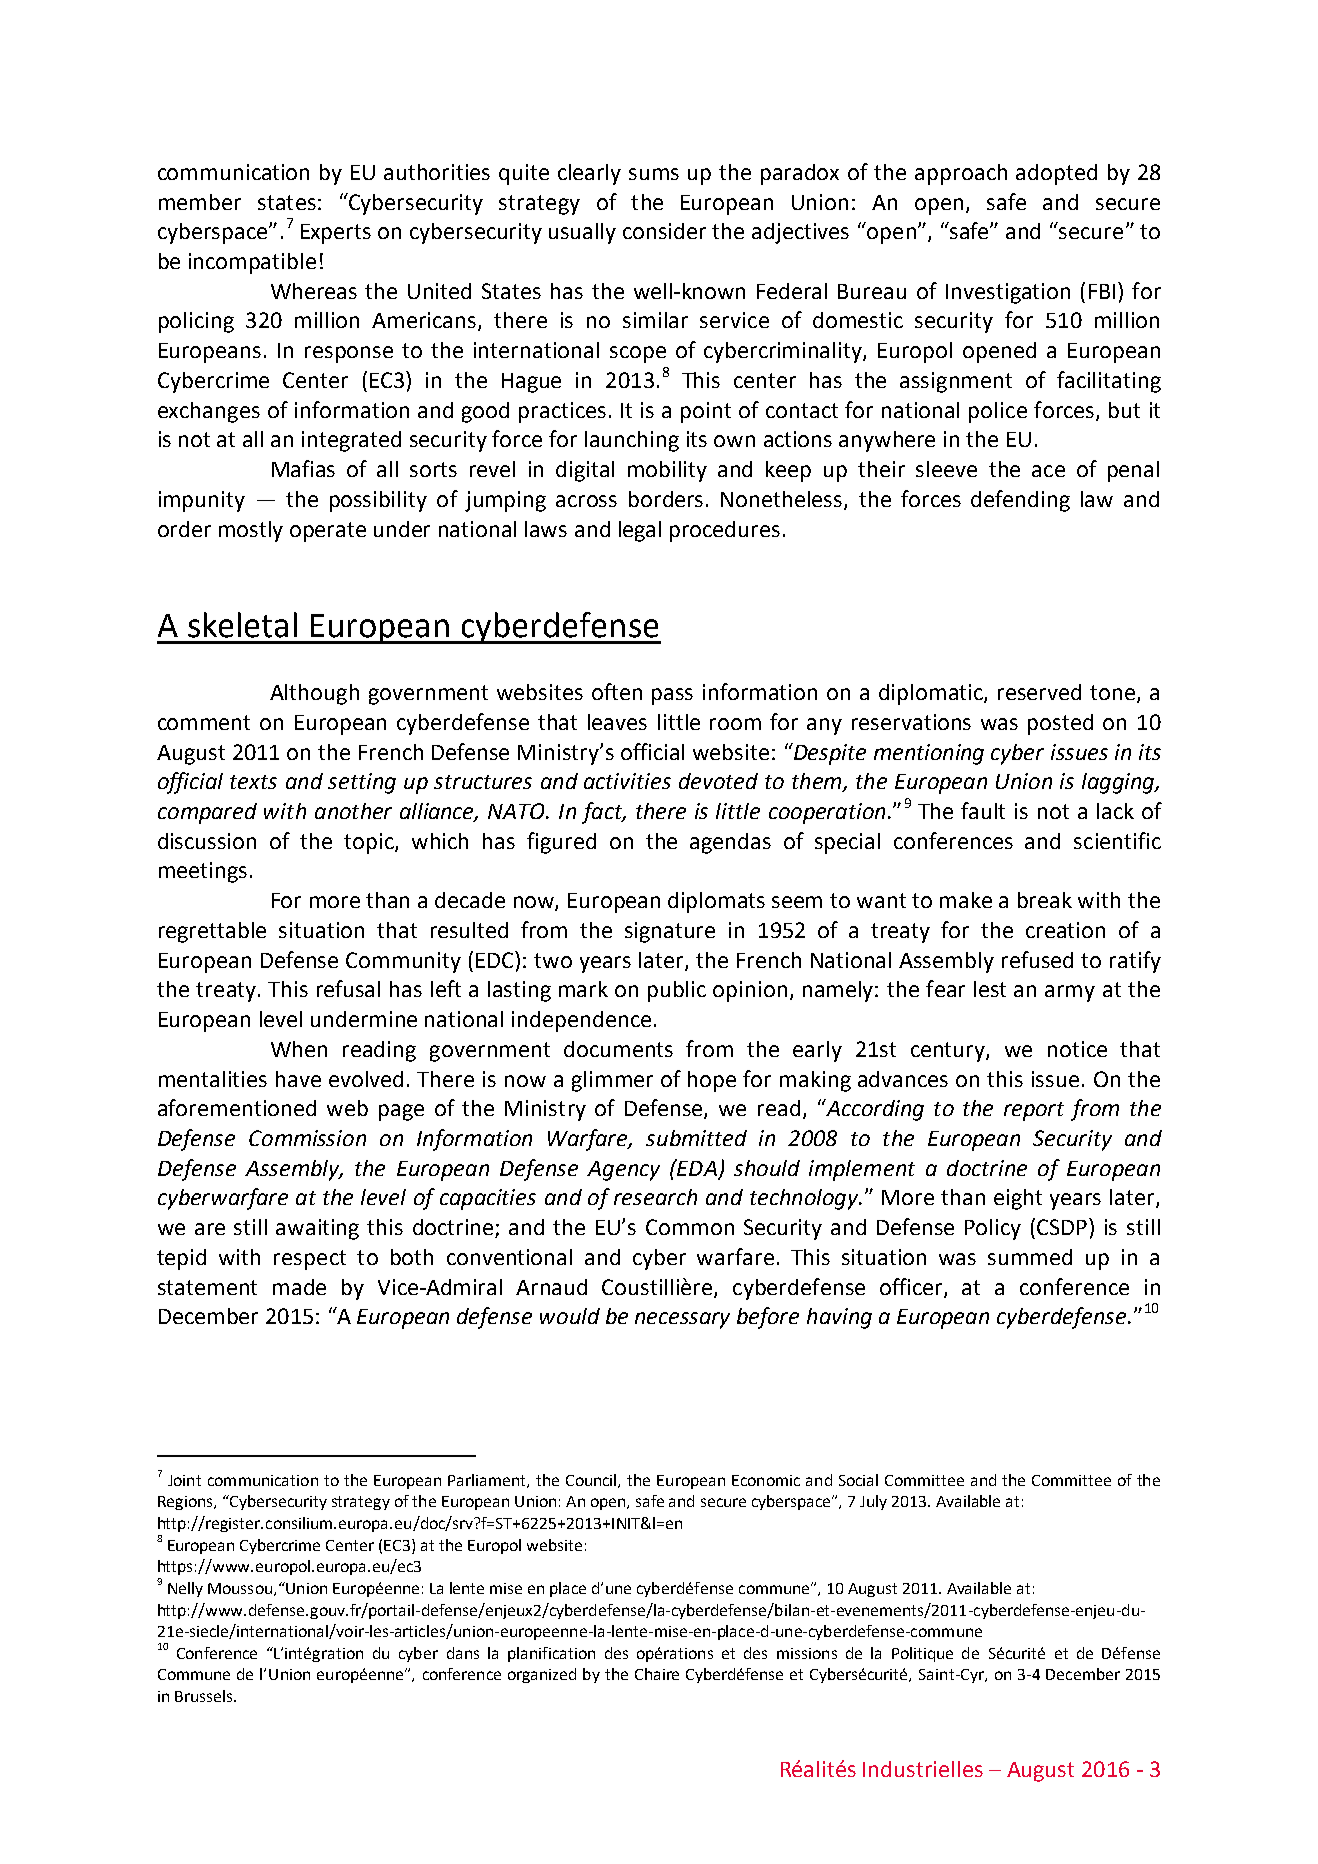 This screenshot has width=1318, height=1864. I want to click on necessary, so click(682, 1320).
